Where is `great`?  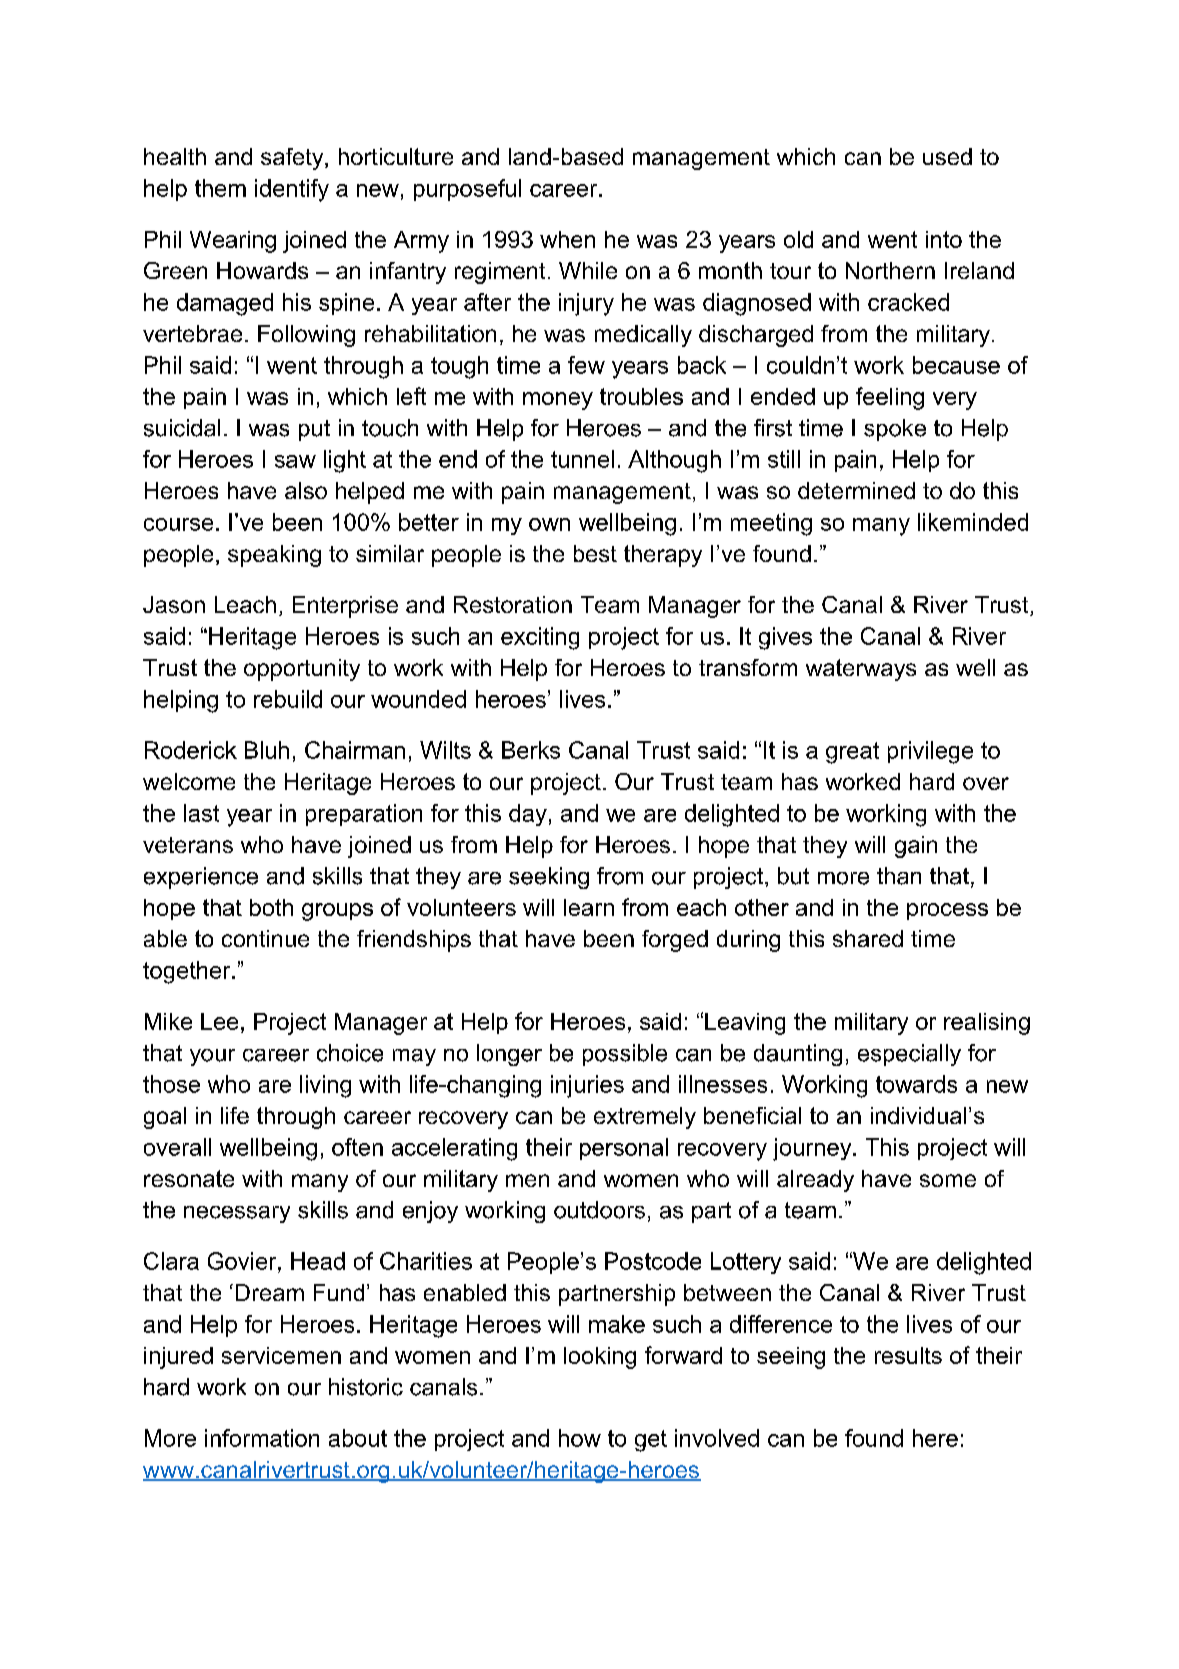
great is located at coordinates (852, 753).
